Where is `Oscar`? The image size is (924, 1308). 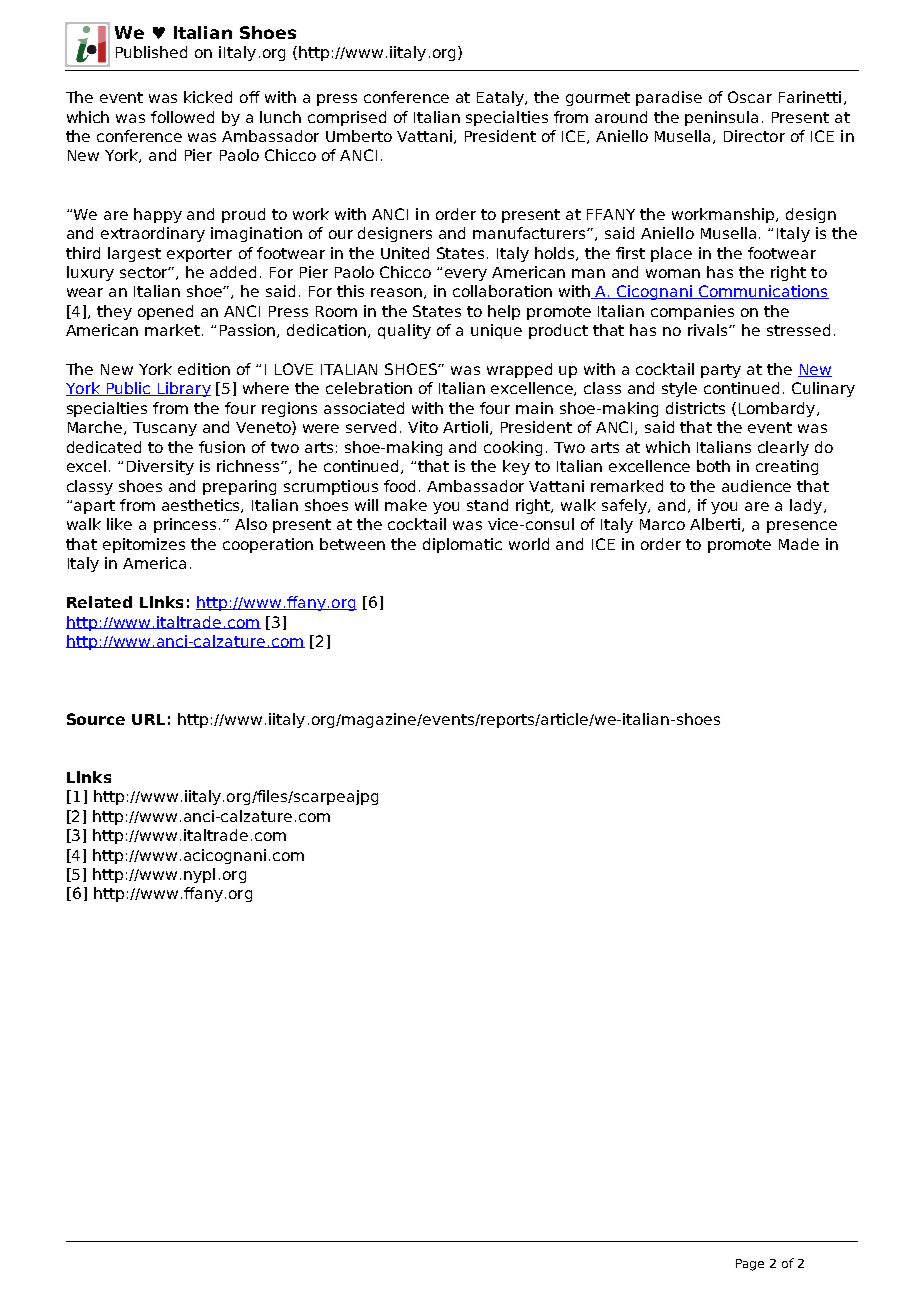
Oscar is located at coordinates (750, 97).
